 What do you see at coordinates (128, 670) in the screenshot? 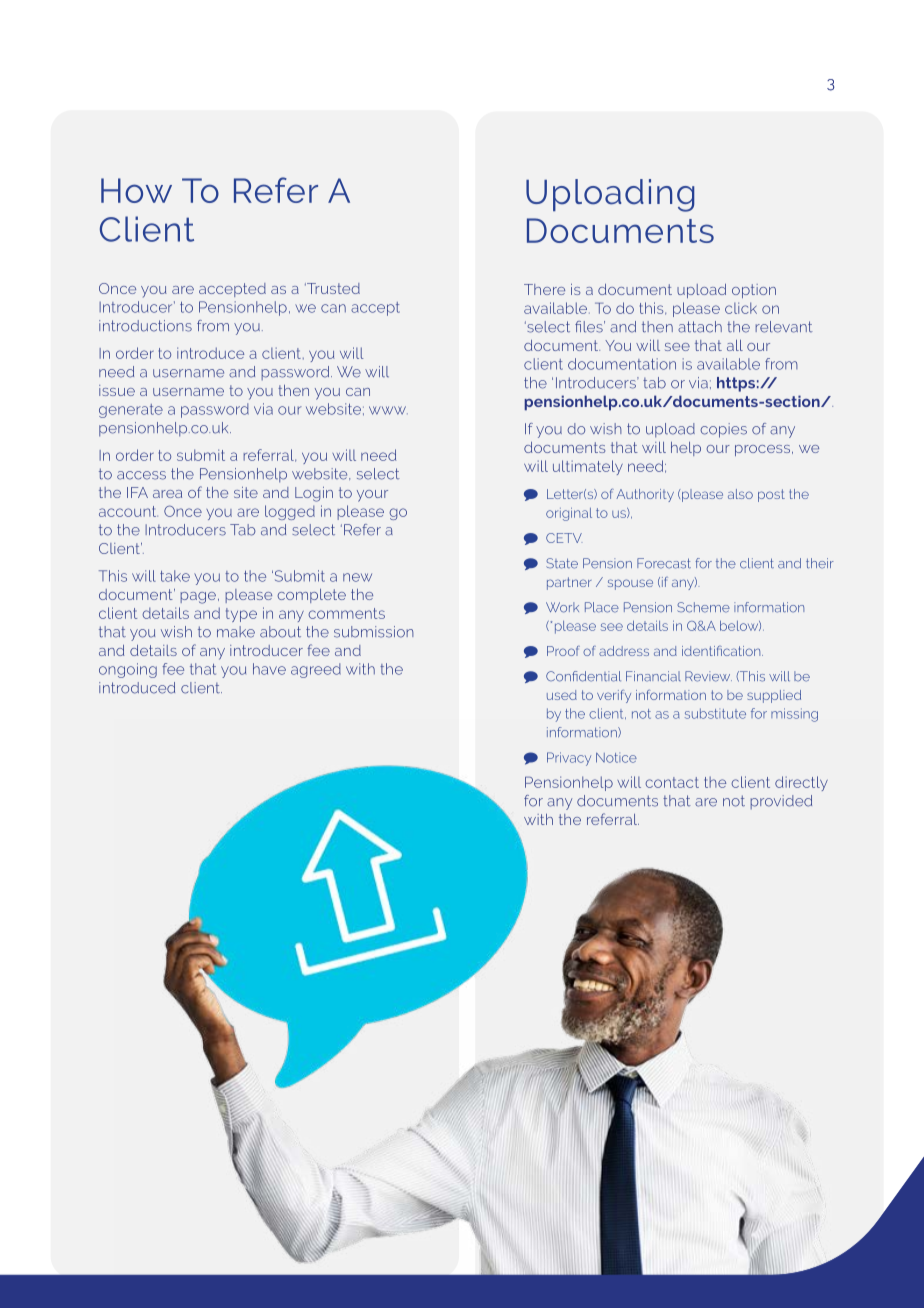
I see `ongoing` at bounding box center [128, 670].
